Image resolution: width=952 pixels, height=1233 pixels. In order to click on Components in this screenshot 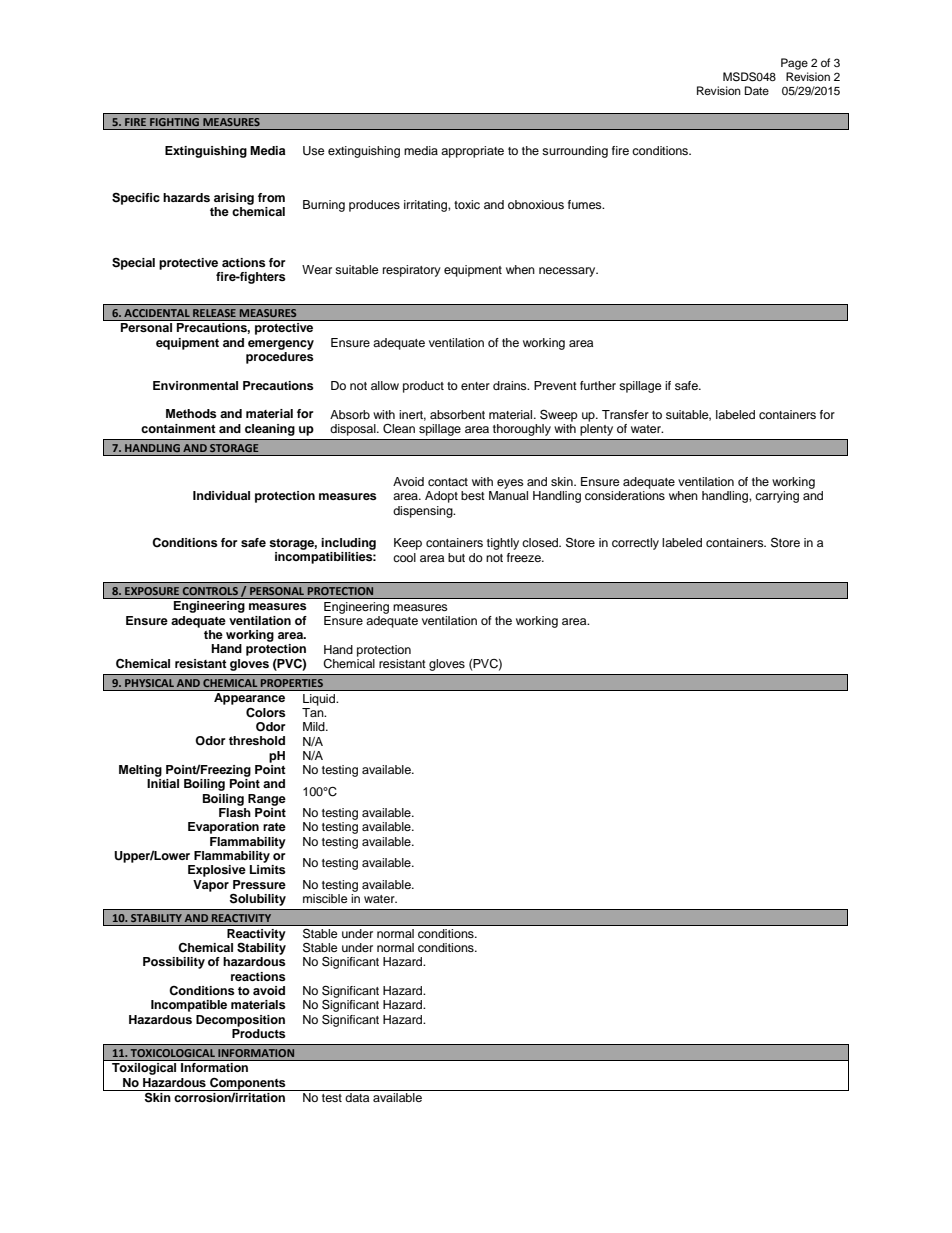, I will do `click(248, 1084)`.
